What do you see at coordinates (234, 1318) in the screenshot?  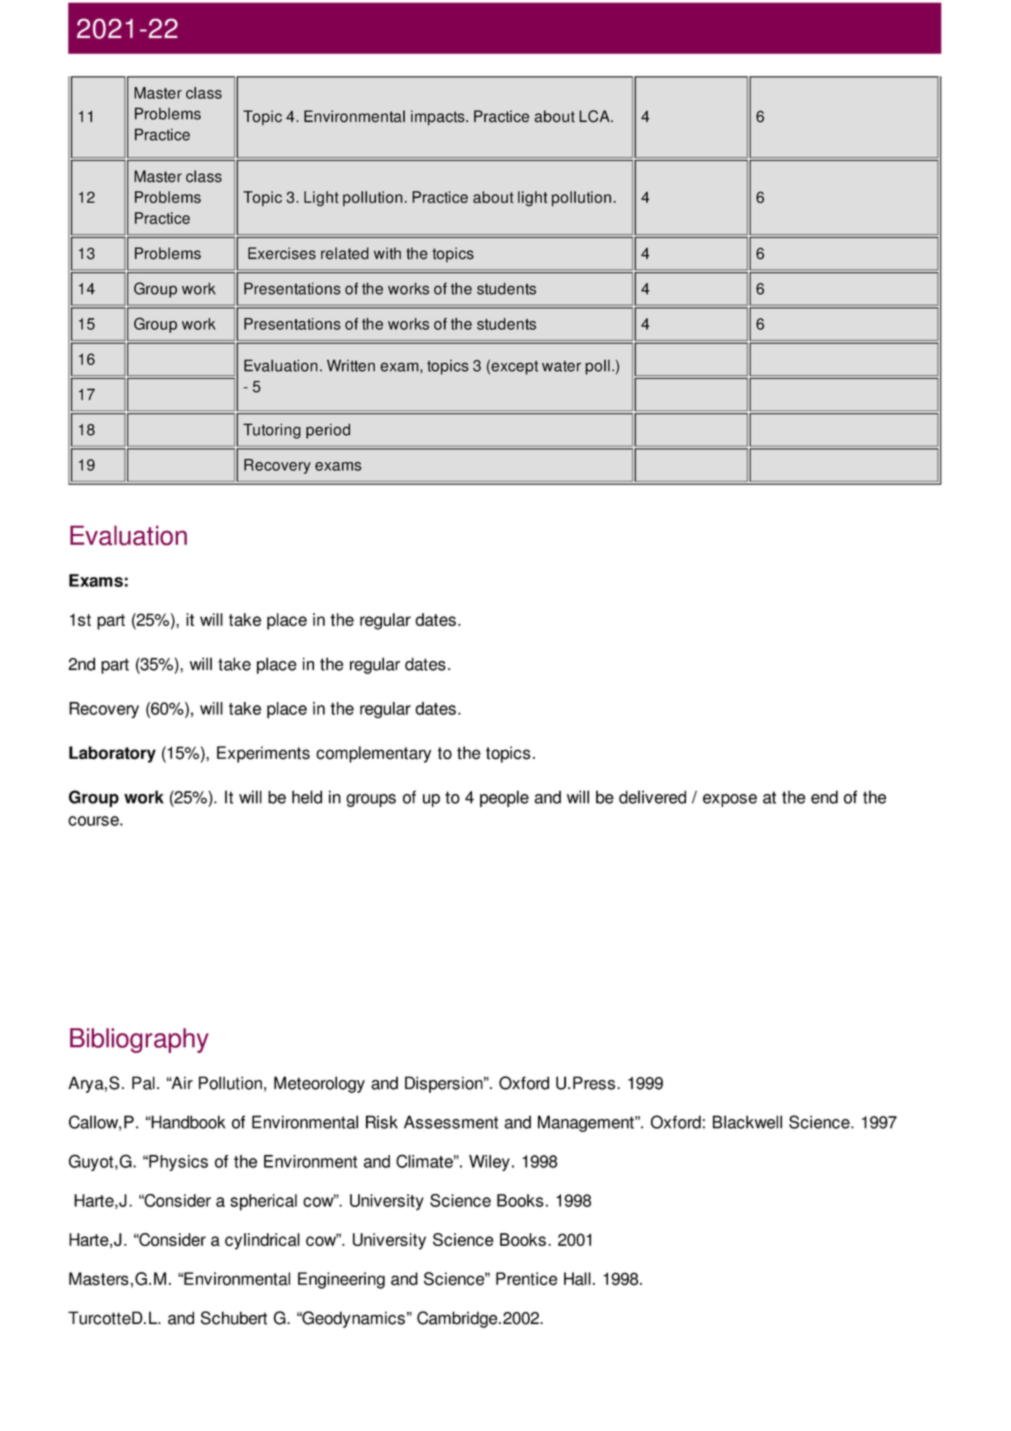 I see `Schubert` at bounding box center [234, 1318].
